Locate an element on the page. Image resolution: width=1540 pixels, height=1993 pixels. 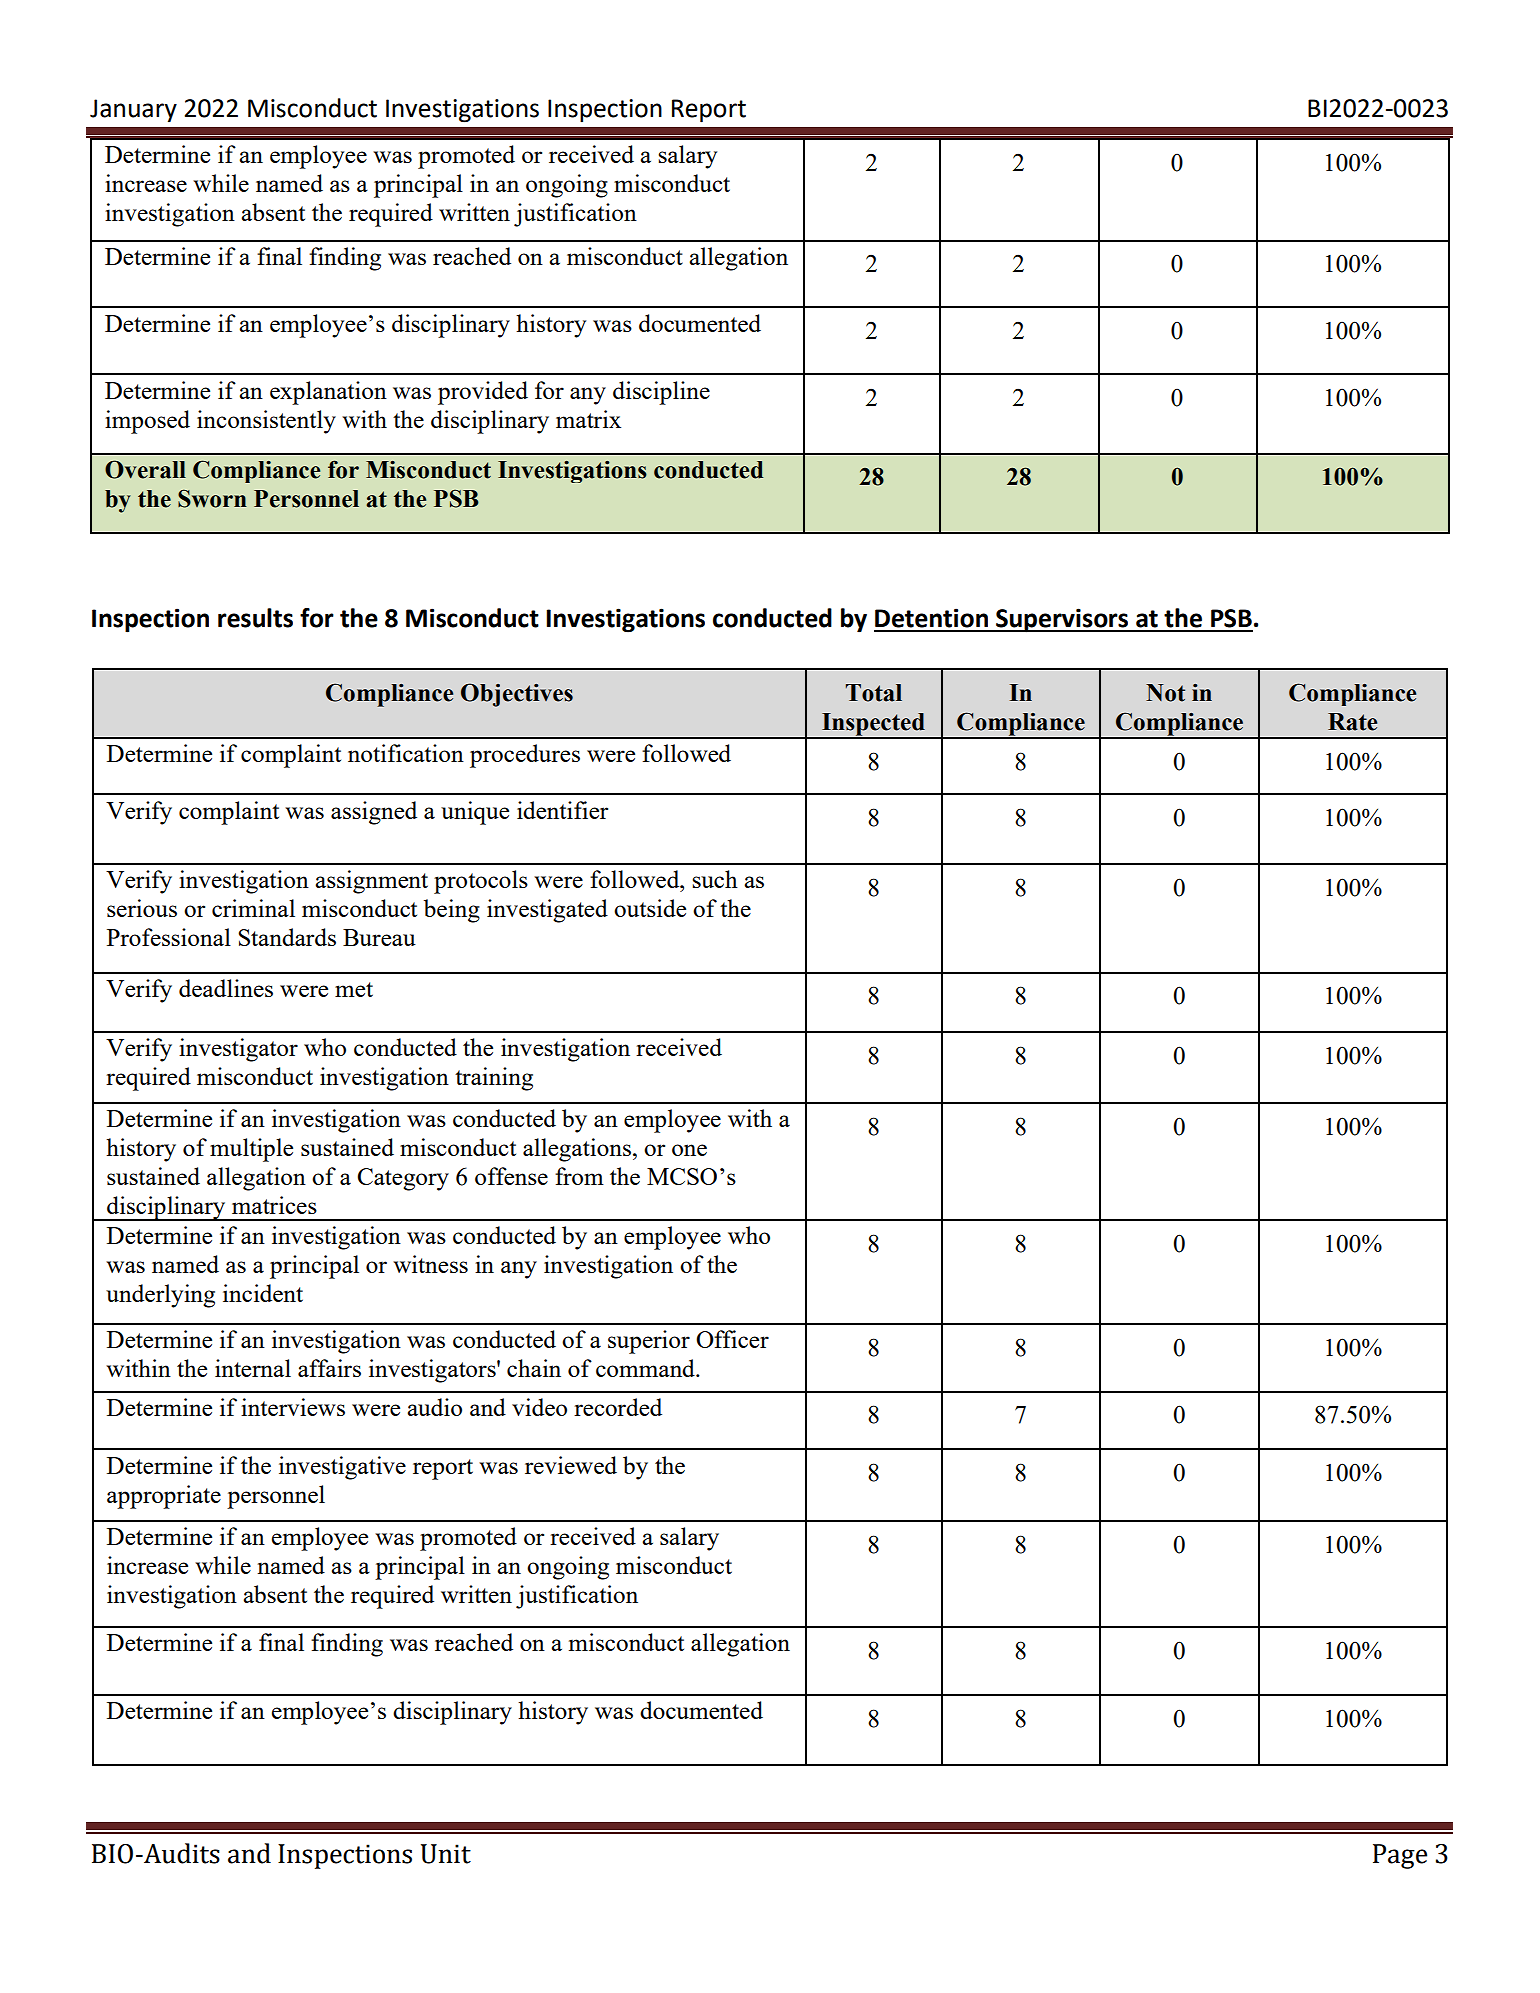
results is located at coordinates (255, 618).
